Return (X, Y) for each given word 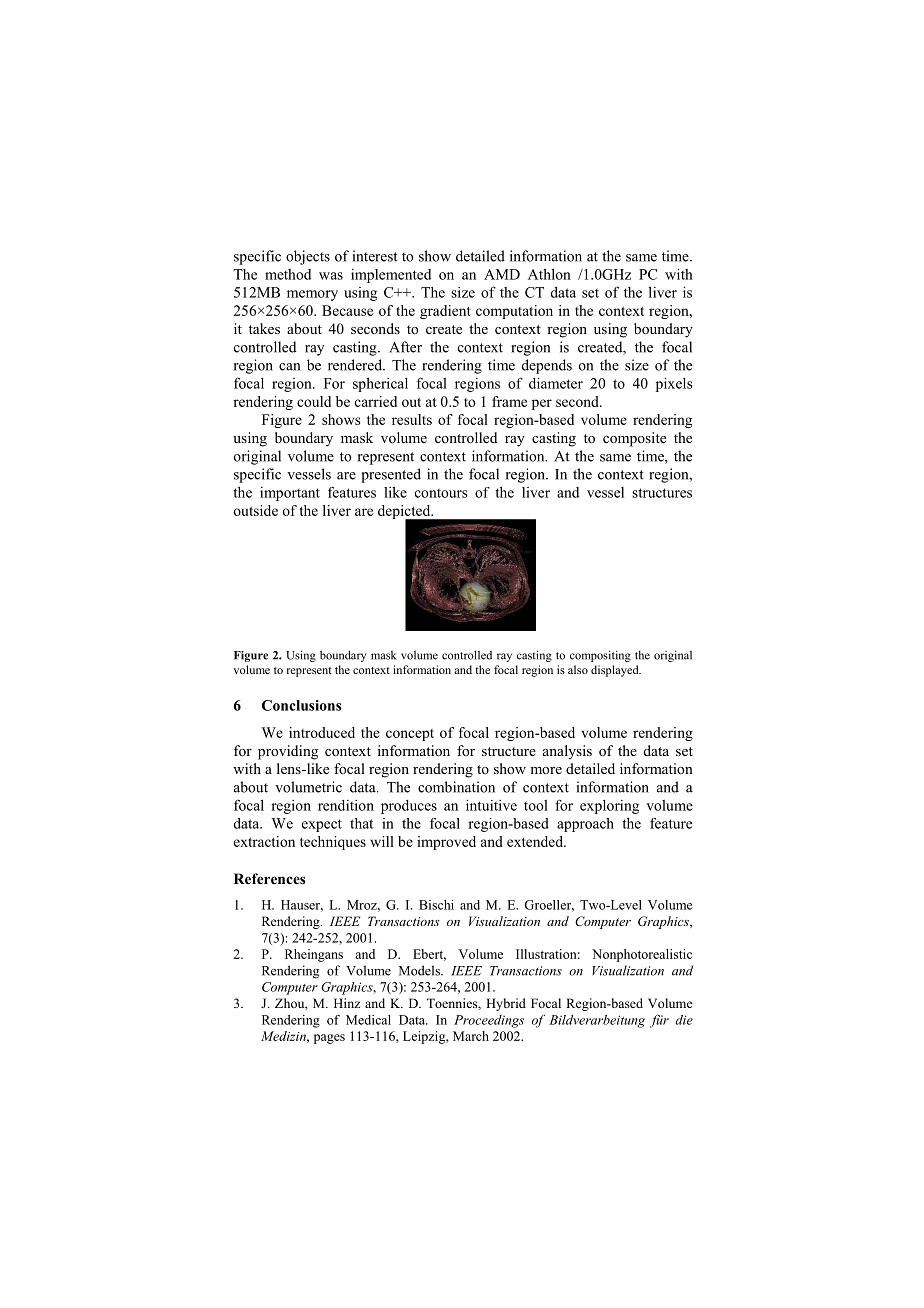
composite (634, 439)
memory (312, 295)
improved (446, 843)
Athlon (549, 274)
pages (329, 1039)
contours (441, 493)
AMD (502, 274)
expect (322, 825)
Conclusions (302, 705)
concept (410, 735)
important (290, 494)
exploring (609, 807)
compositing (600, 656)
